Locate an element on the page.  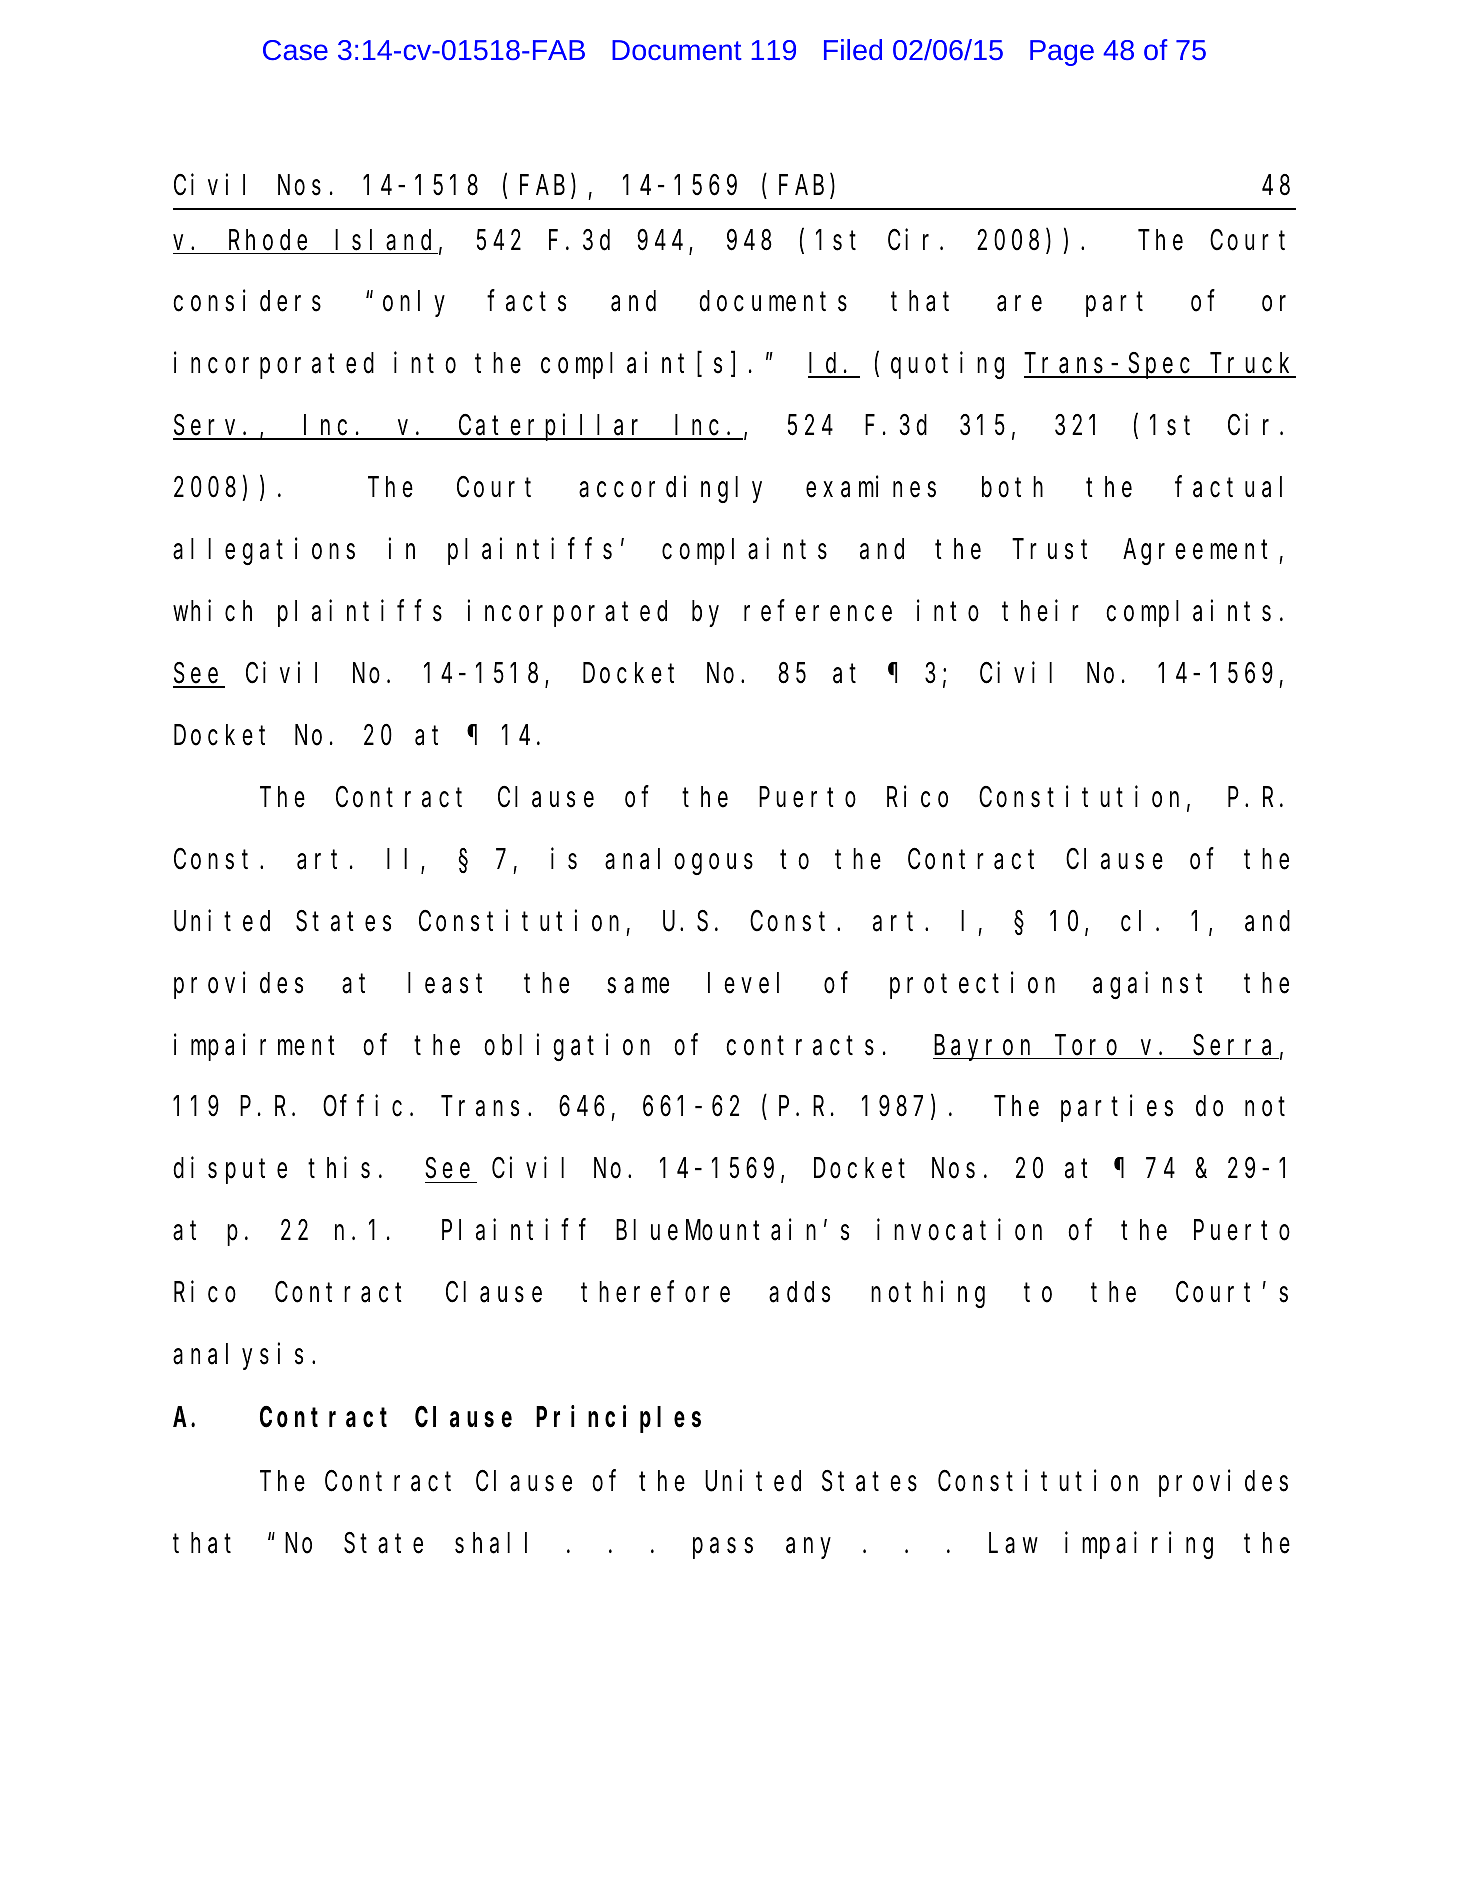
Law is located at coordinates (1013, 1544).
